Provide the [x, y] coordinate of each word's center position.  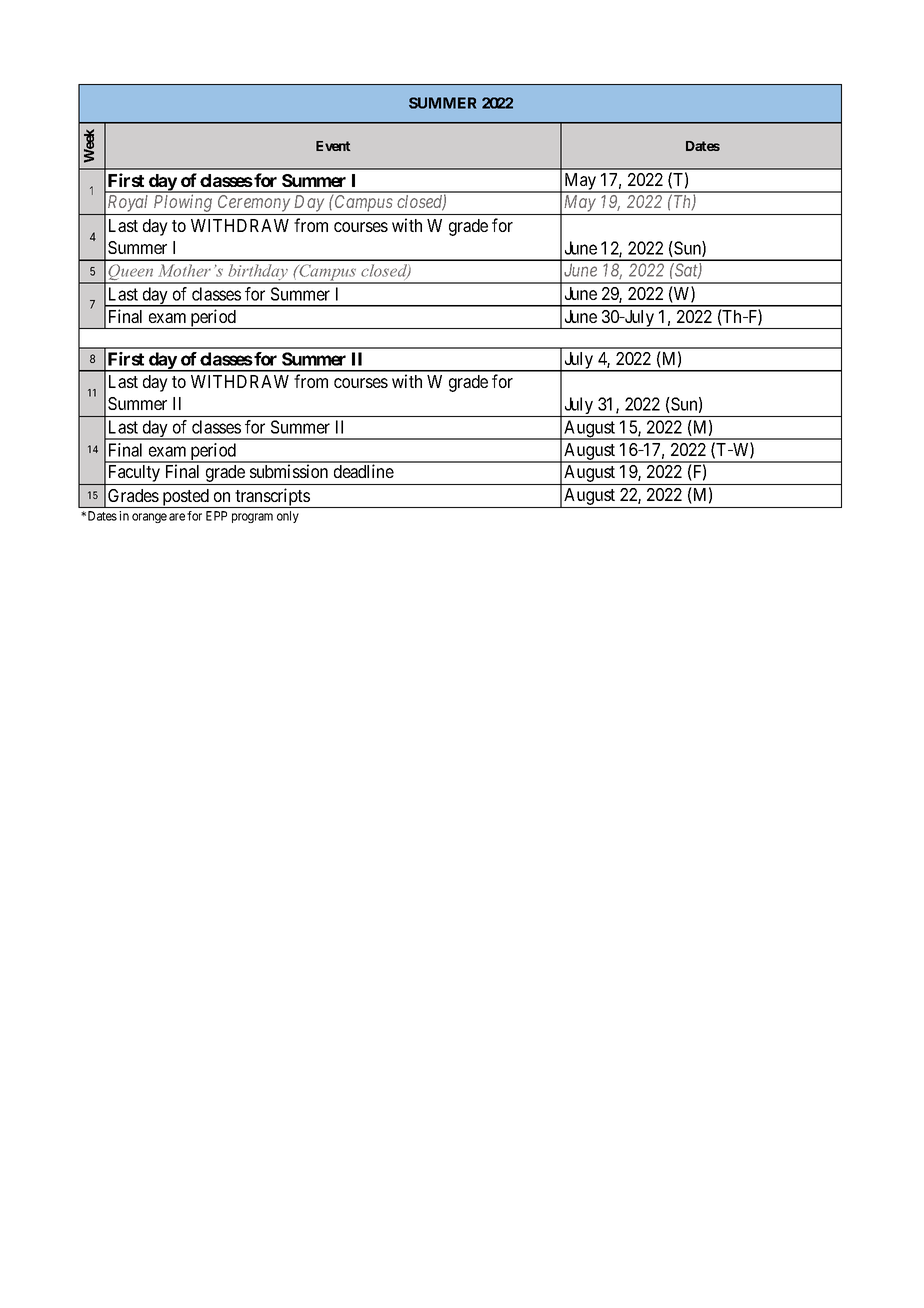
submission [289, 471]
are [177, 517]
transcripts [272, 498]
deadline [364, 471]
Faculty [134, 475]
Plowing [183, 204]
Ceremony [254, 205]
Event [333, 146]
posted [185, 498]
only [288, 517]
